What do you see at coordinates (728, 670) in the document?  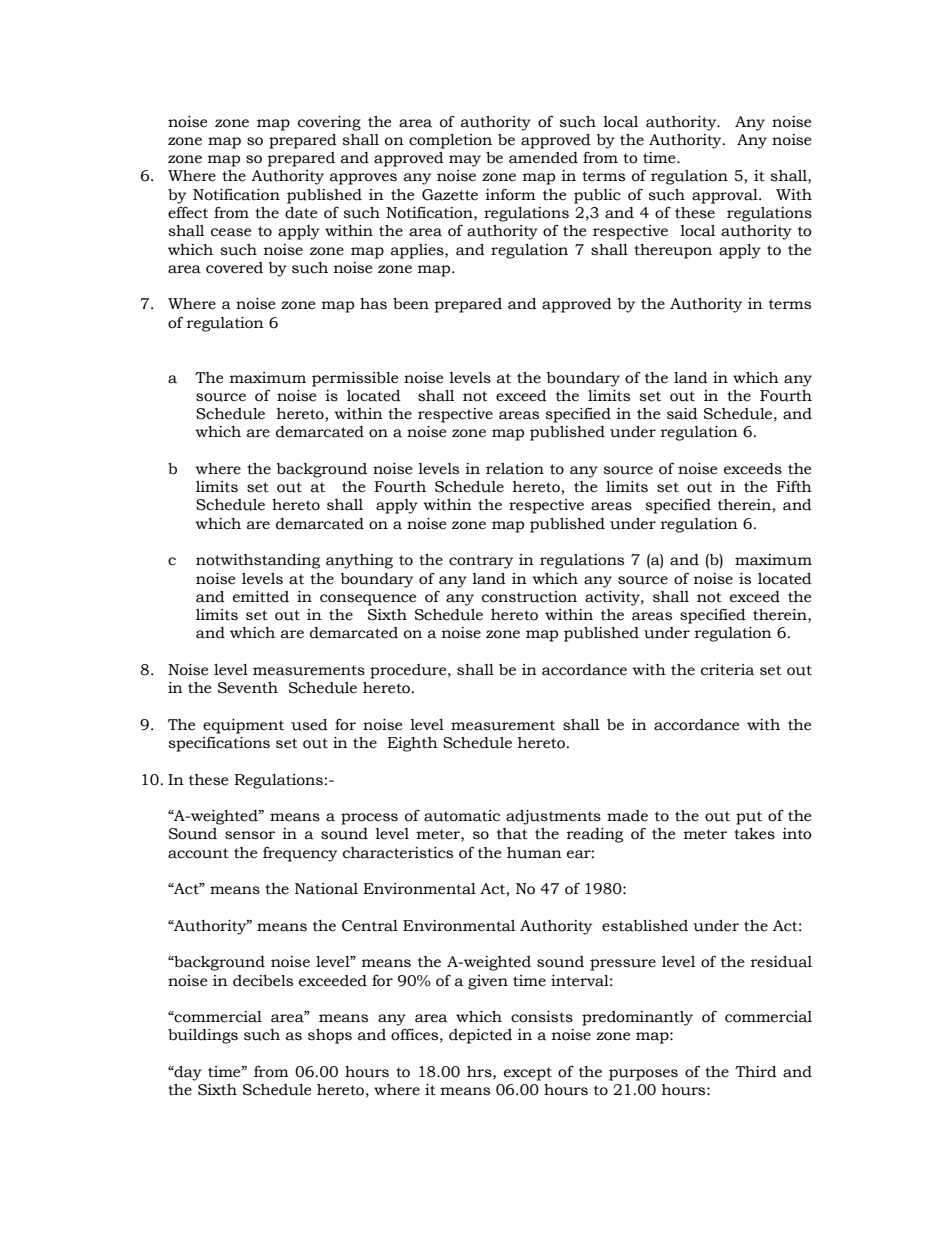 I see `criteria` at bounding box center [728, 670].
